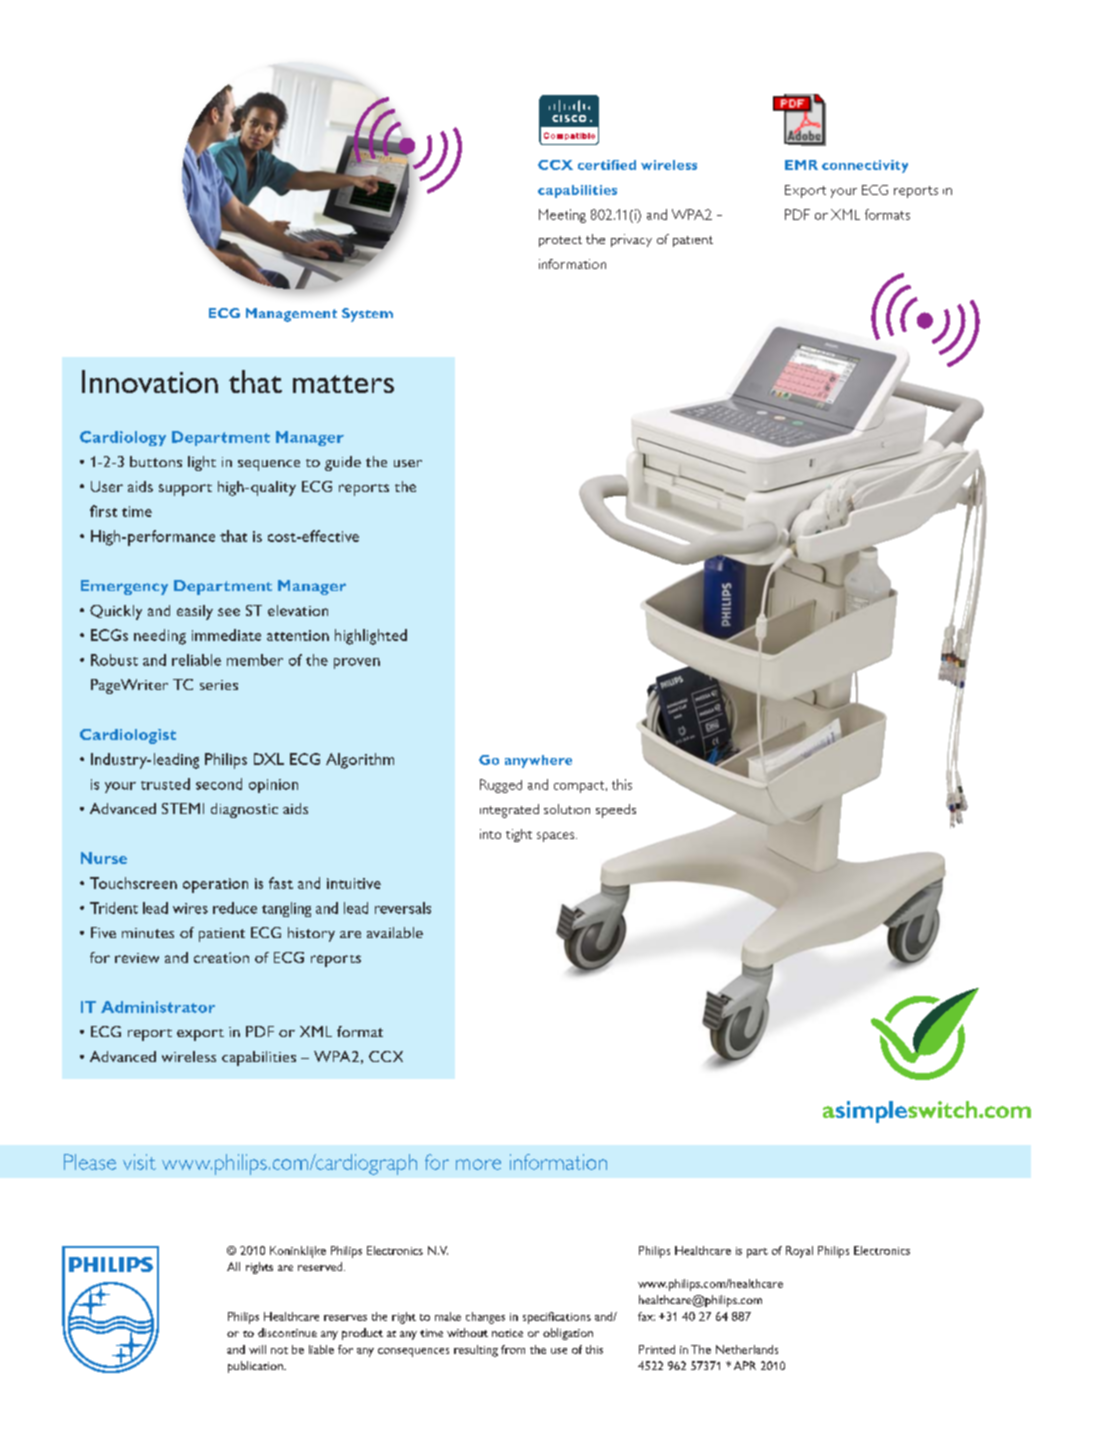  Describe the element at coordinates (562, 216) in the page. I see `Meeting` at that location.
